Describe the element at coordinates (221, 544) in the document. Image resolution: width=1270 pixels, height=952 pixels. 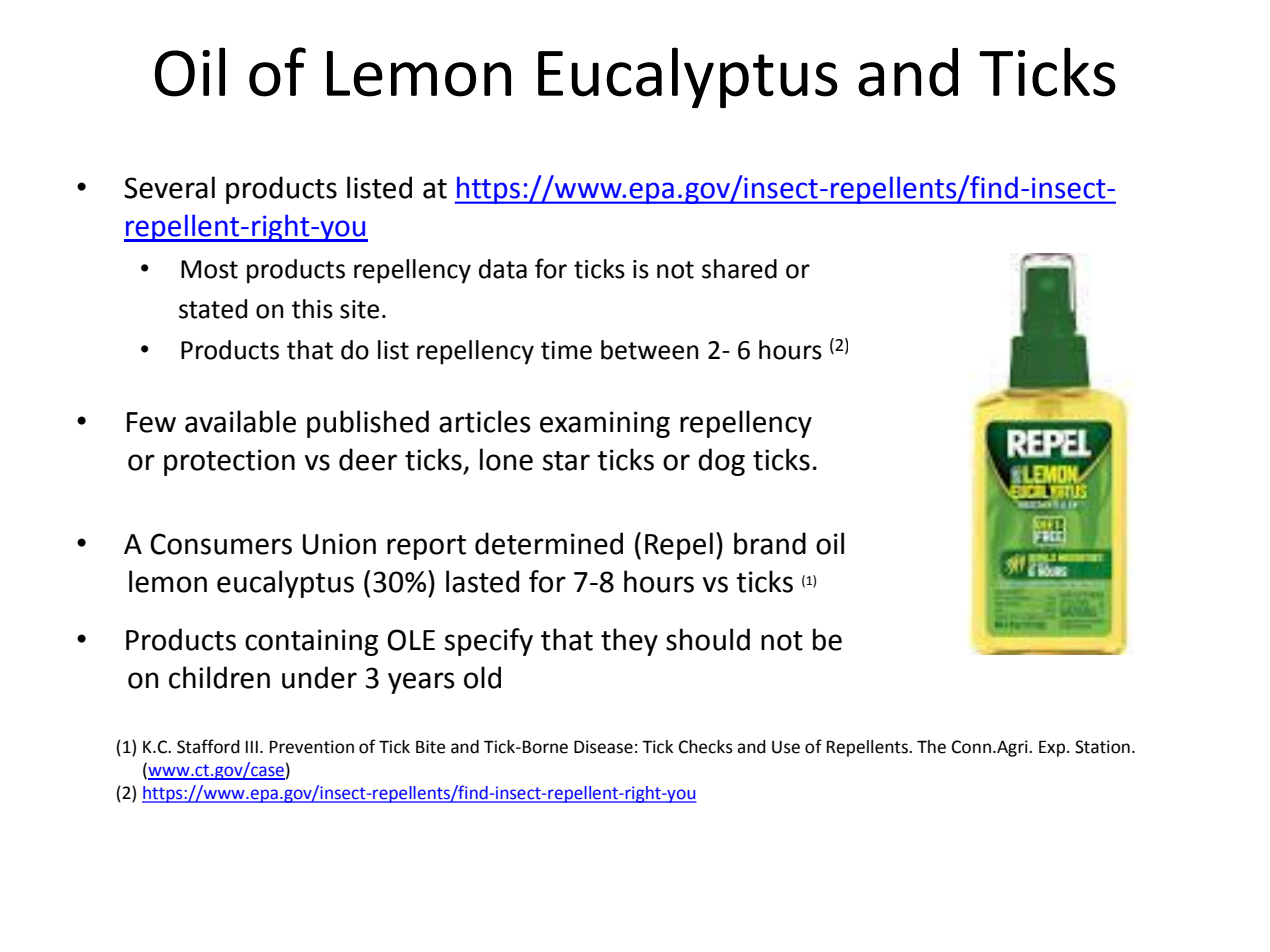
I see `Consumers` at that location.
